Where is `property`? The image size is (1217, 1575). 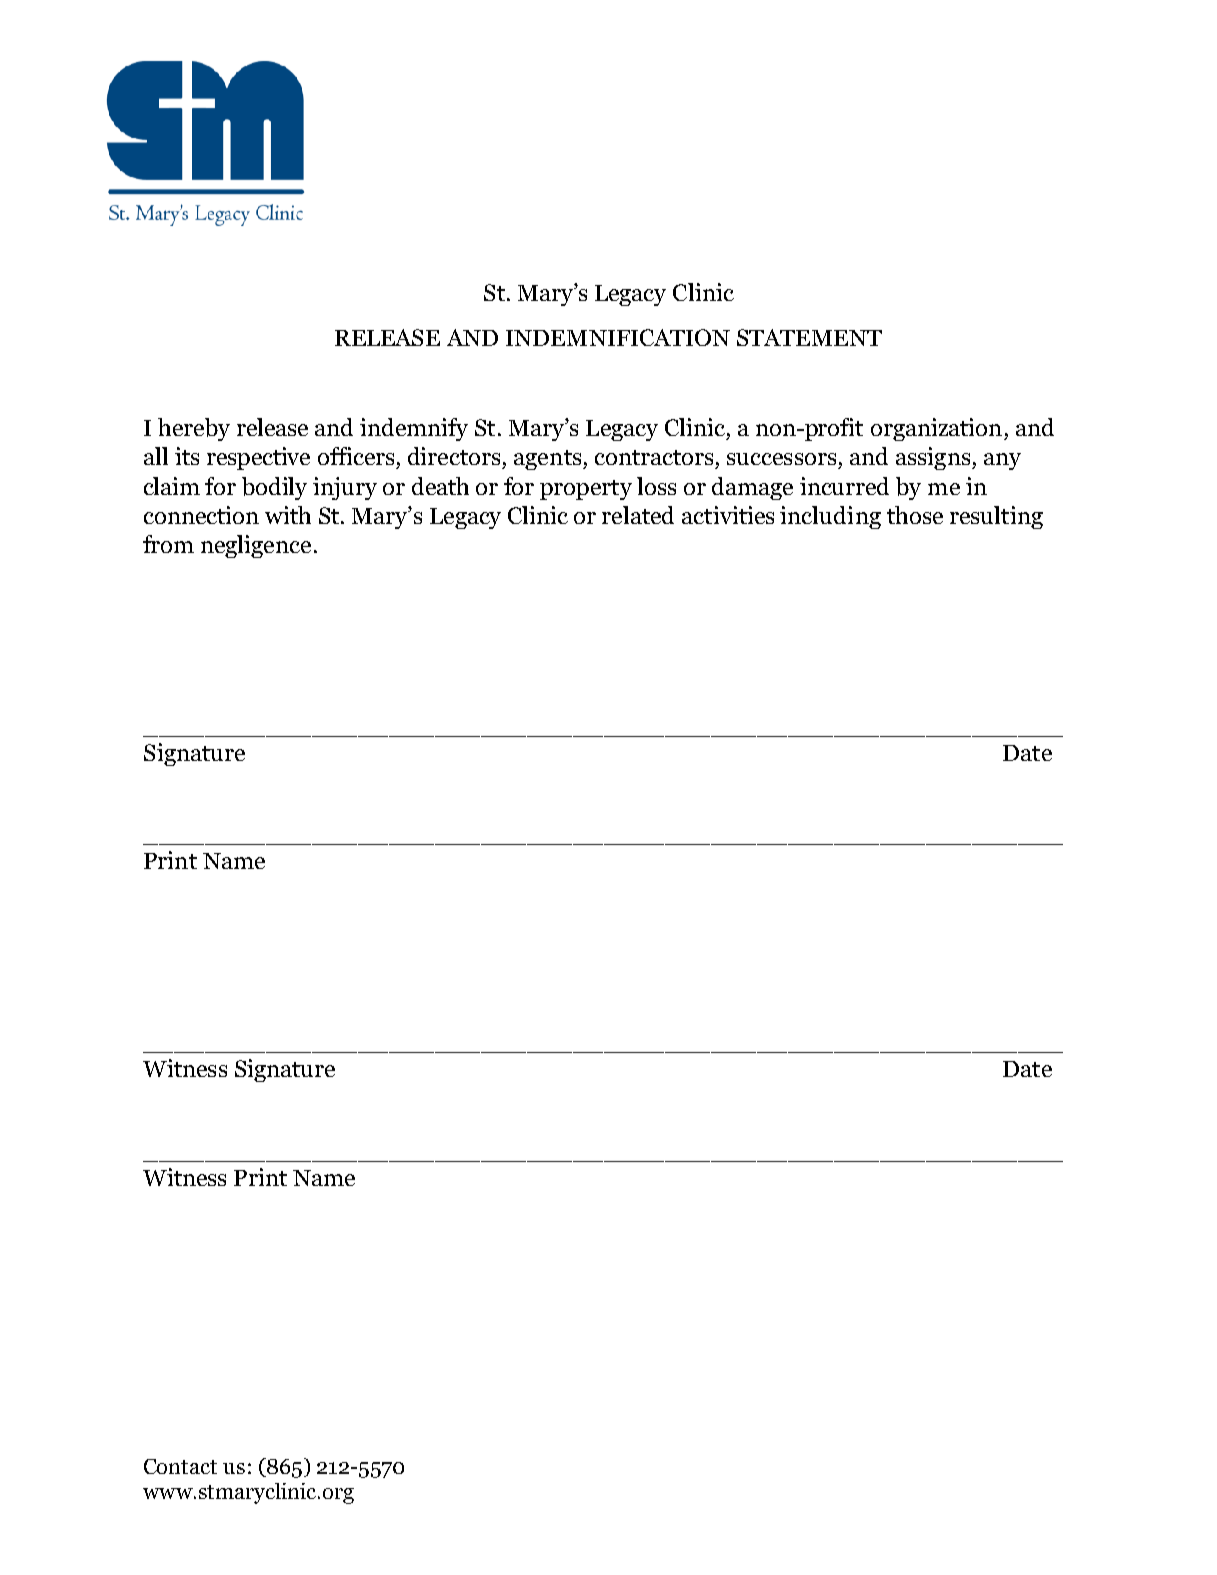 property is located at coordinates (586, 490).
